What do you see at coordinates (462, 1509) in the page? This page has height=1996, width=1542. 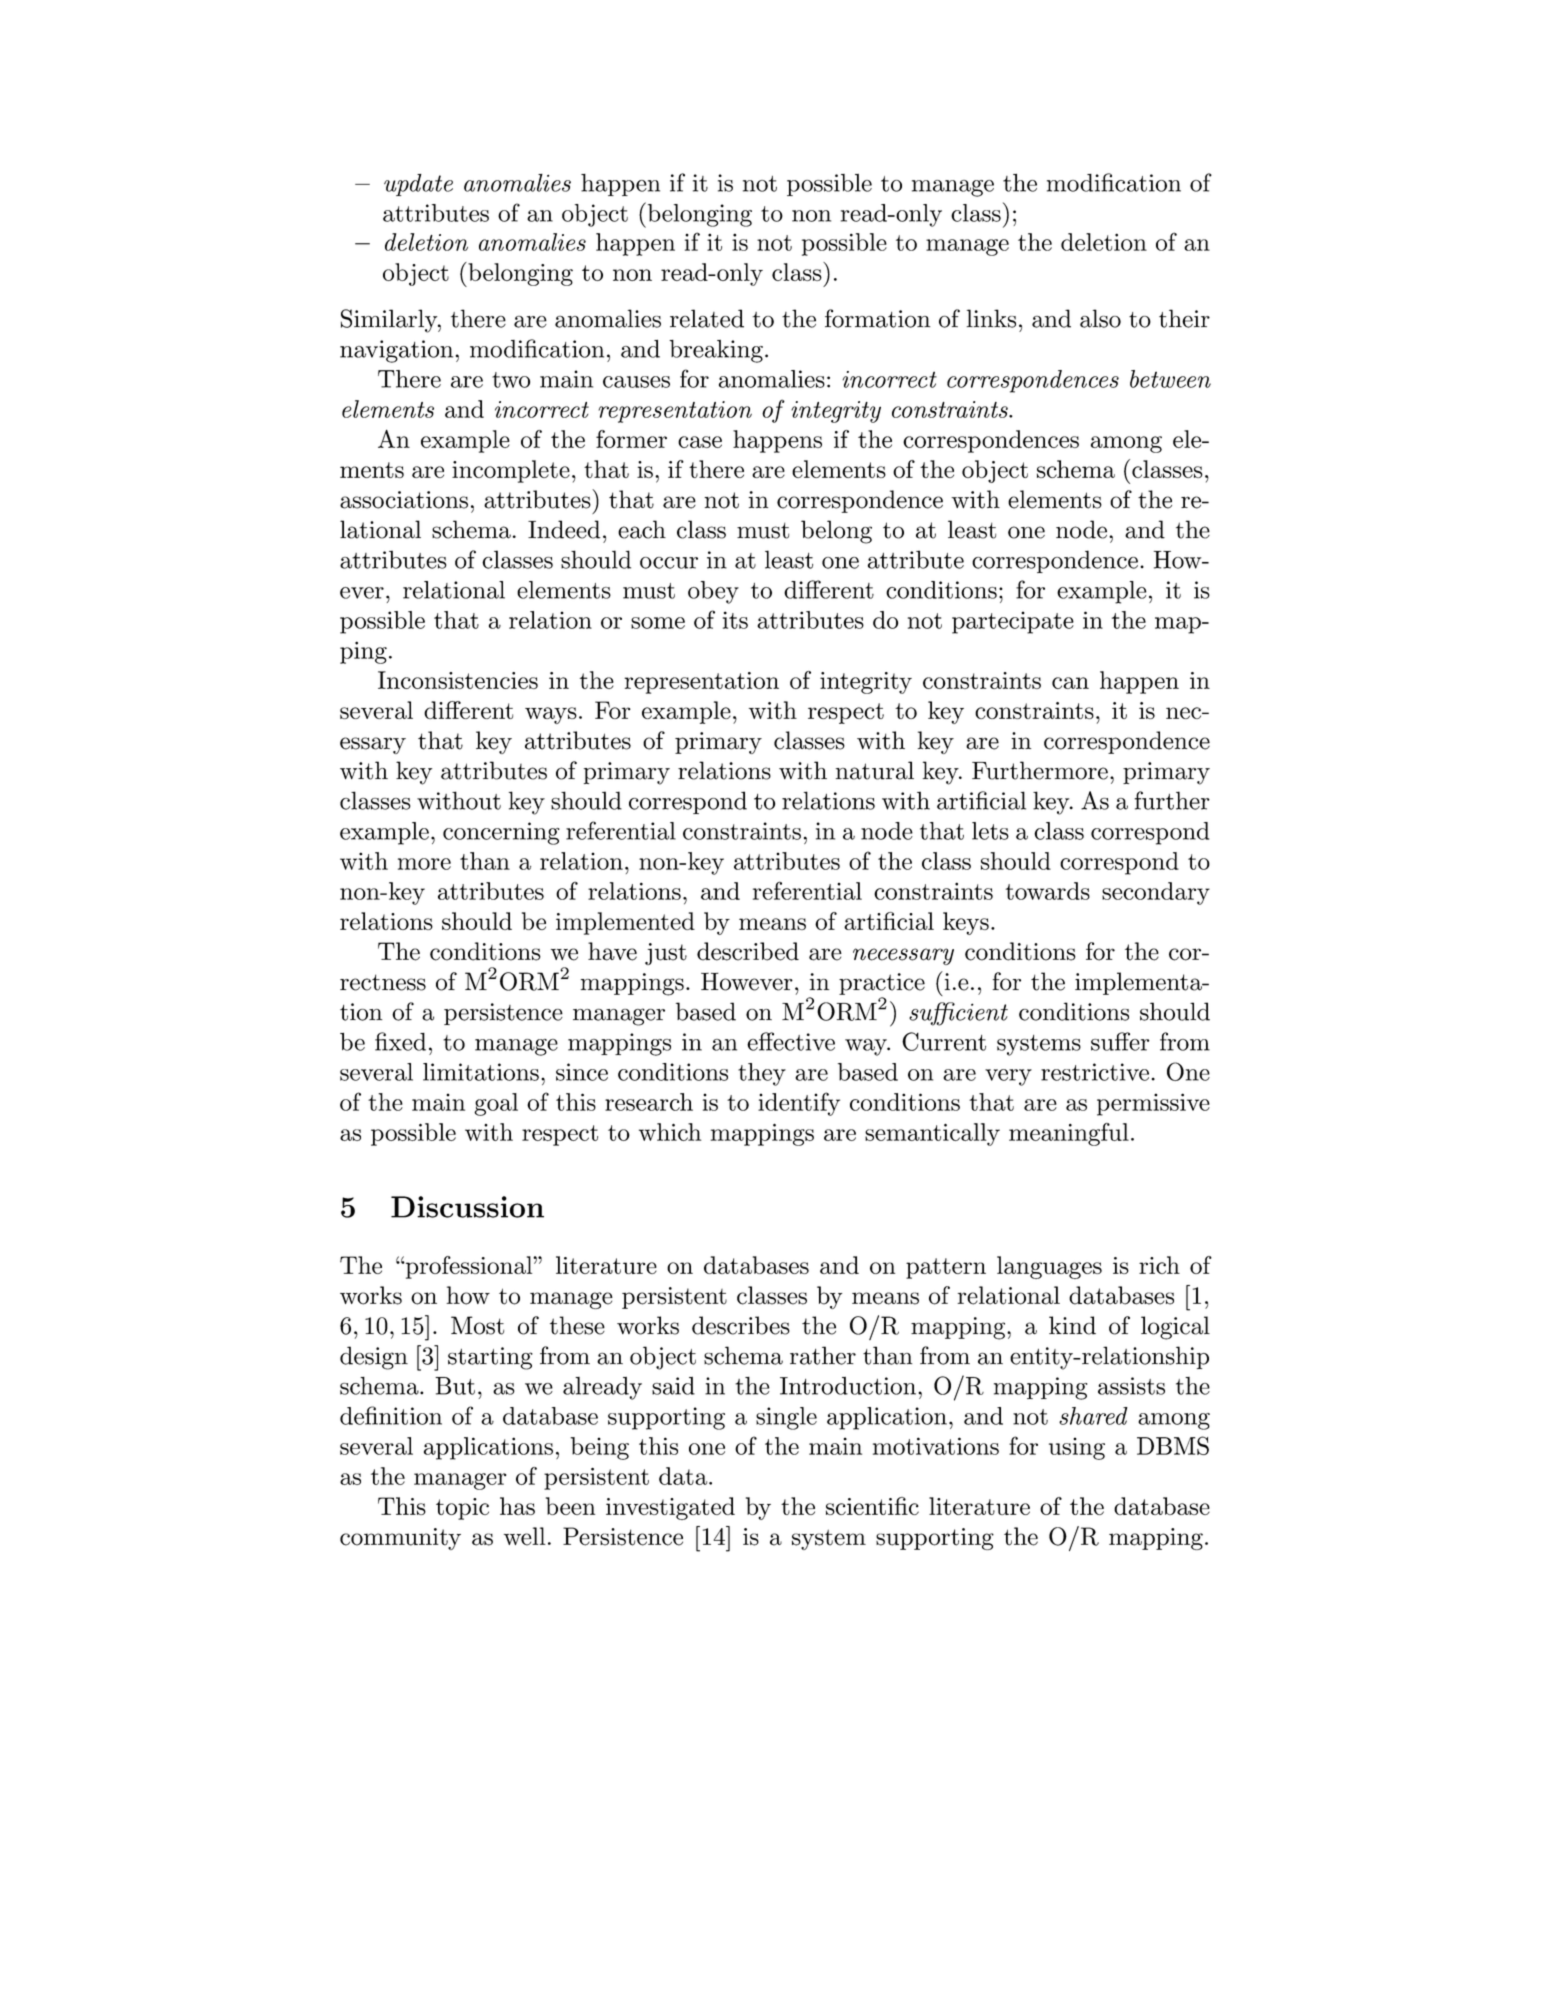 I see `topic` at bounding box center [462, 1509].
